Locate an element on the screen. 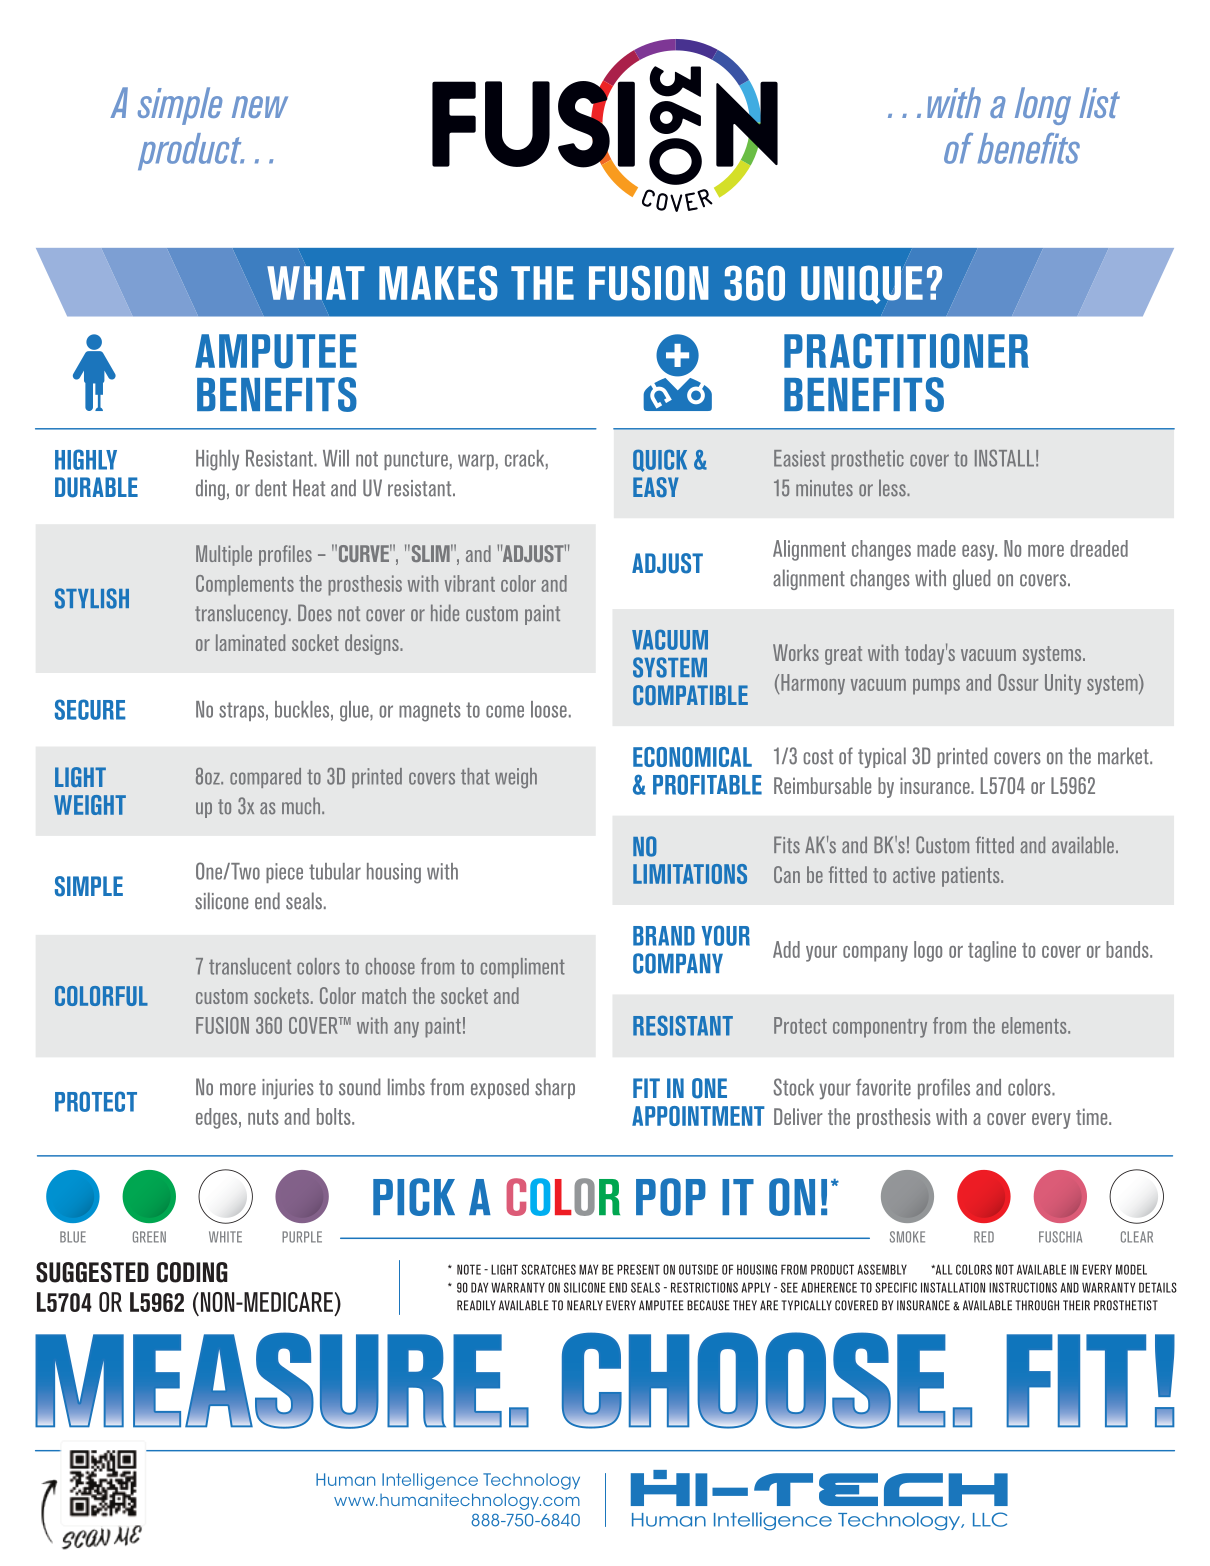 The height and width of the screenshot is (1566, 1210). new is located at coordinates (260, 107).
